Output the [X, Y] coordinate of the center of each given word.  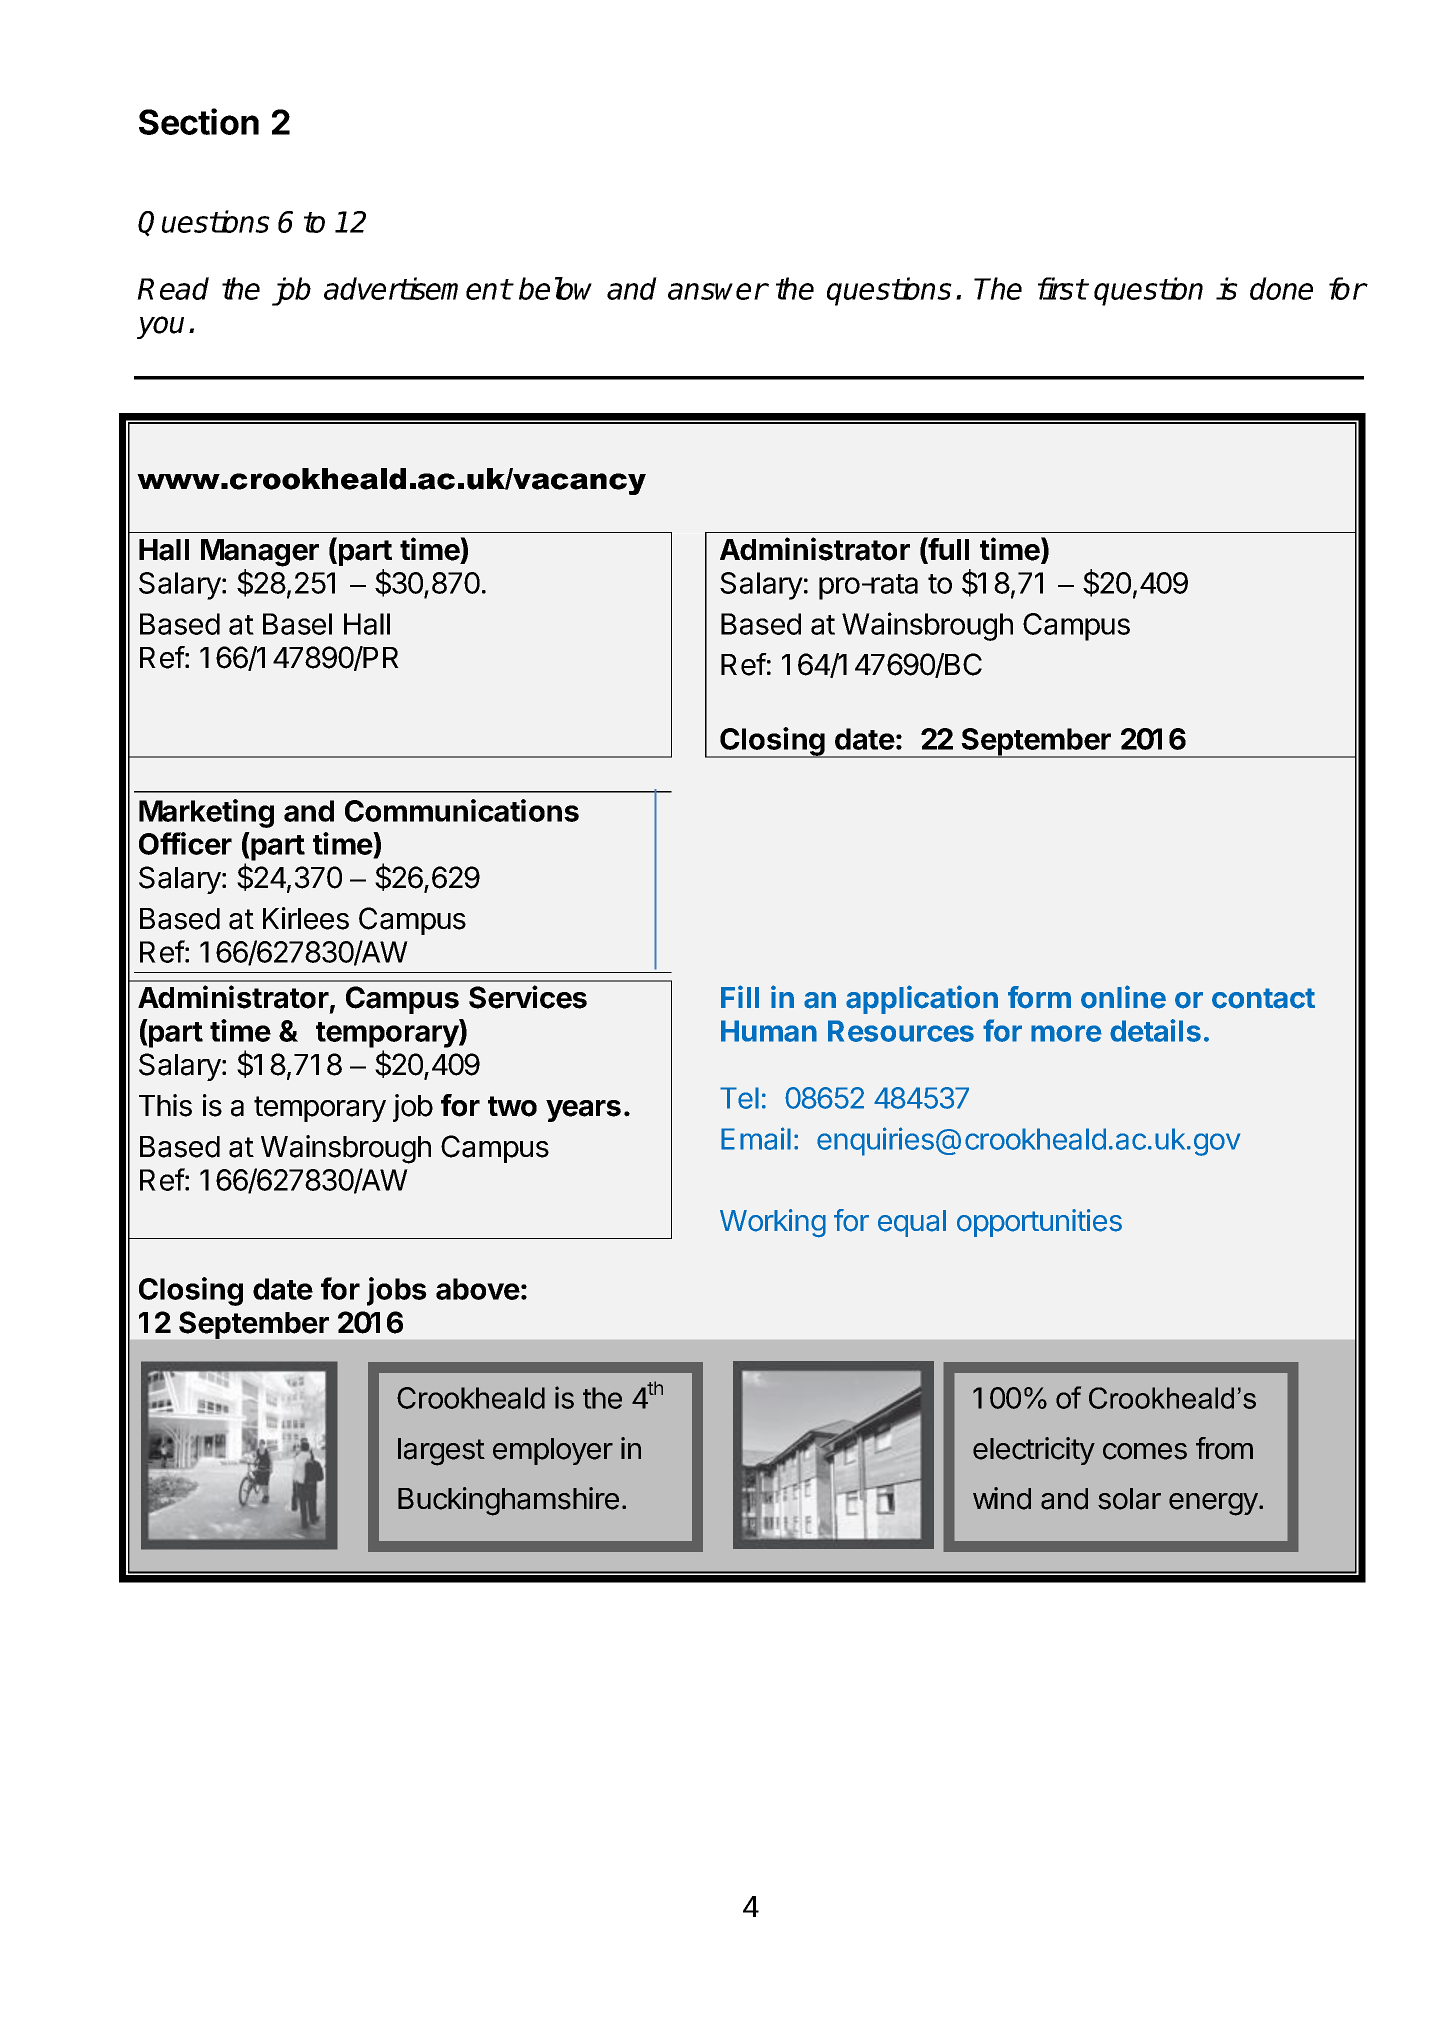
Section [199, 121]
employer [553, 1451]
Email [756, 1138]
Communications [462, 810]
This [165, 1105]
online [1123, 997]
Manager [260, 553]
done [1281, 288]
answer [717, 291]
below [555, 288]
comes [1145, 1451]
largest [441, 1452]
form [1039, 997]
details [1155, 1030]
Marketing [206, 813]
